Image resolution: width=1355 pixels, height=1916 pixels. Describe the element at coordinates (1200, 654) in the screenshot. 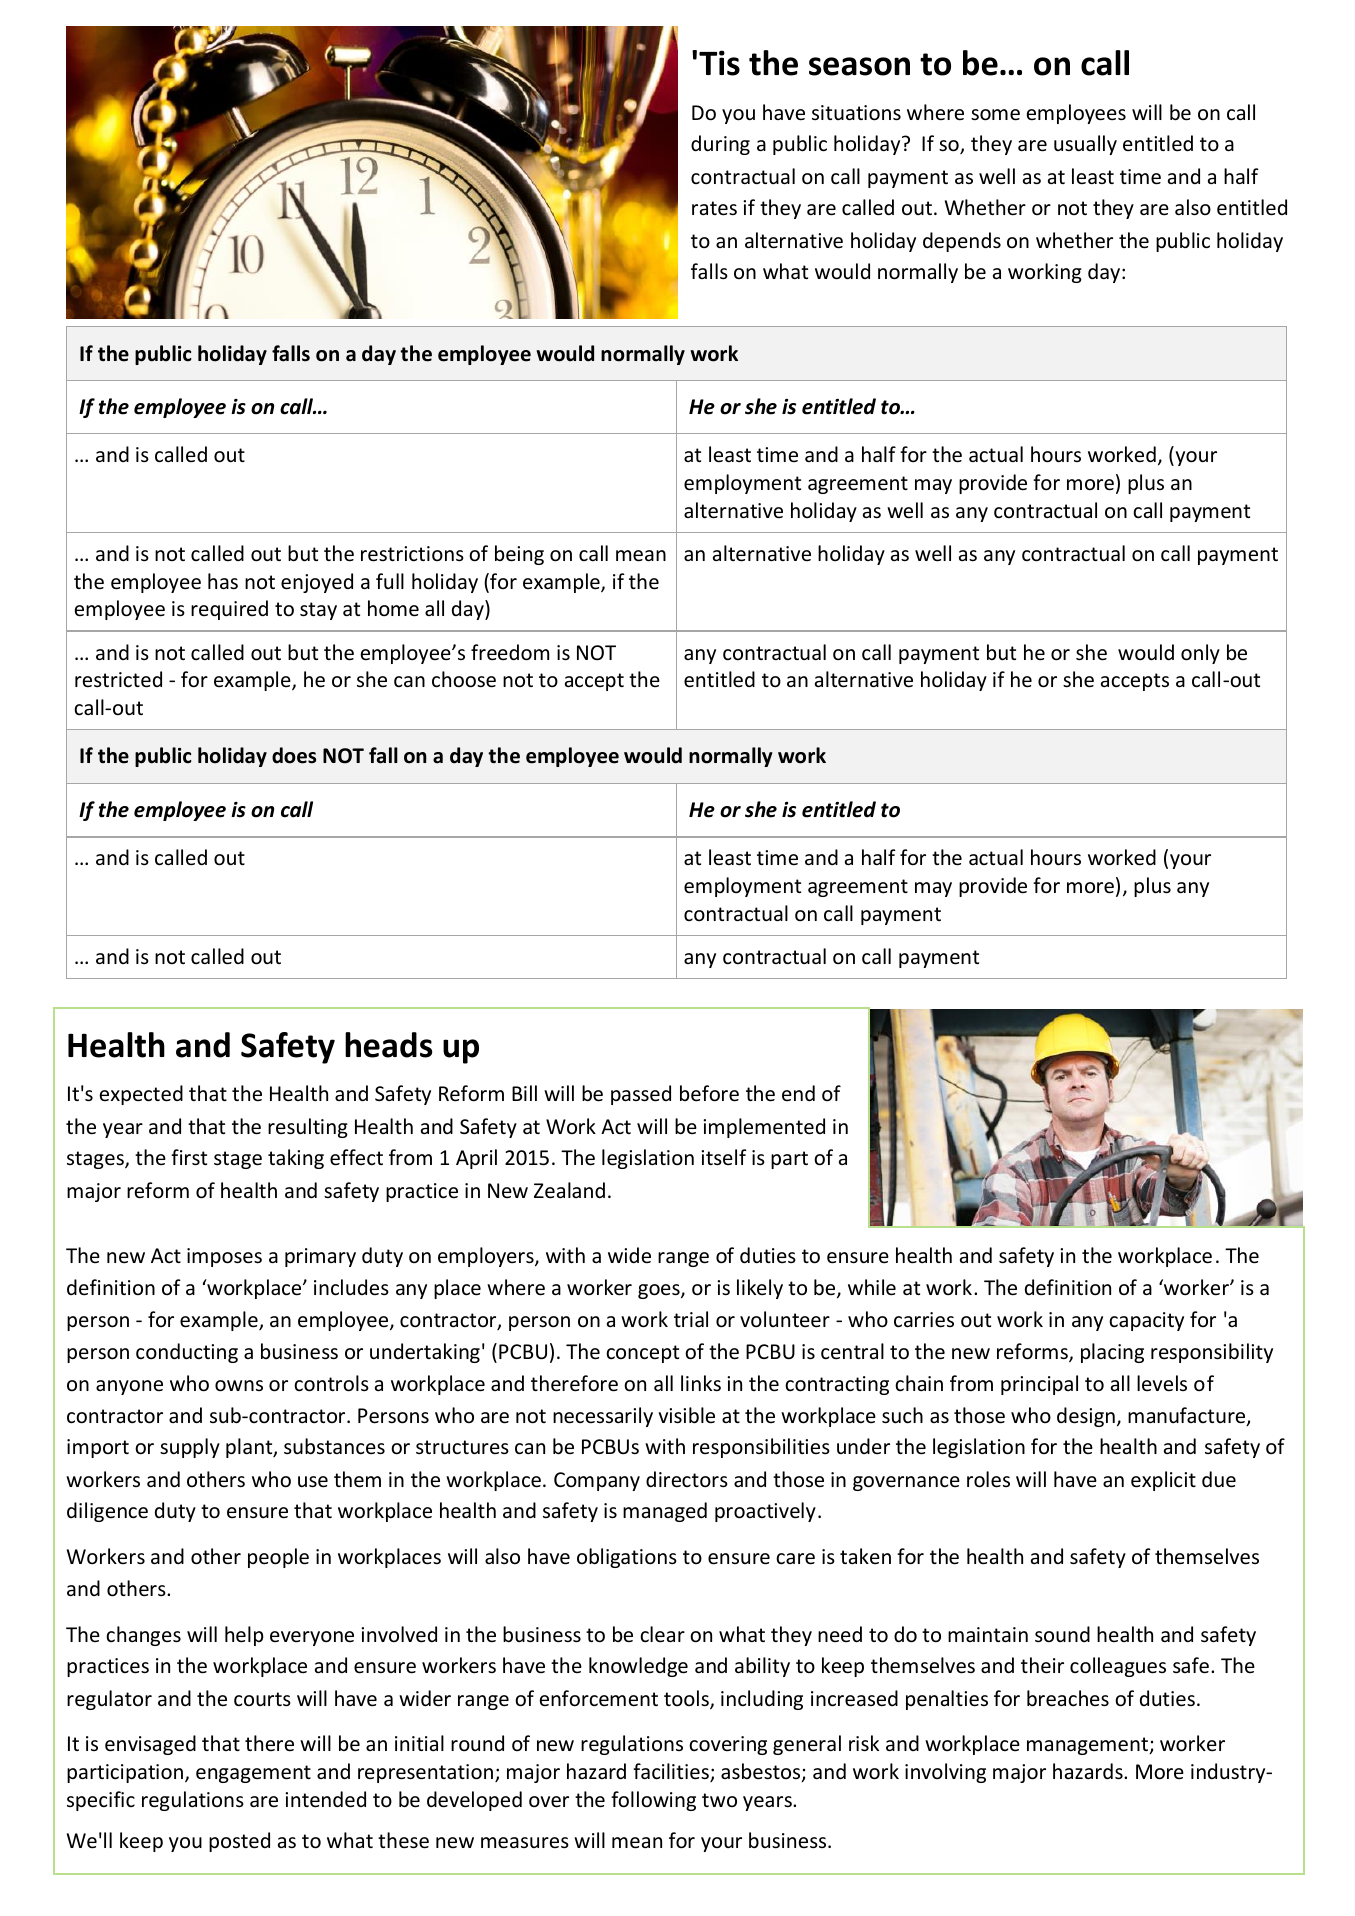

I see `only` at that location.
